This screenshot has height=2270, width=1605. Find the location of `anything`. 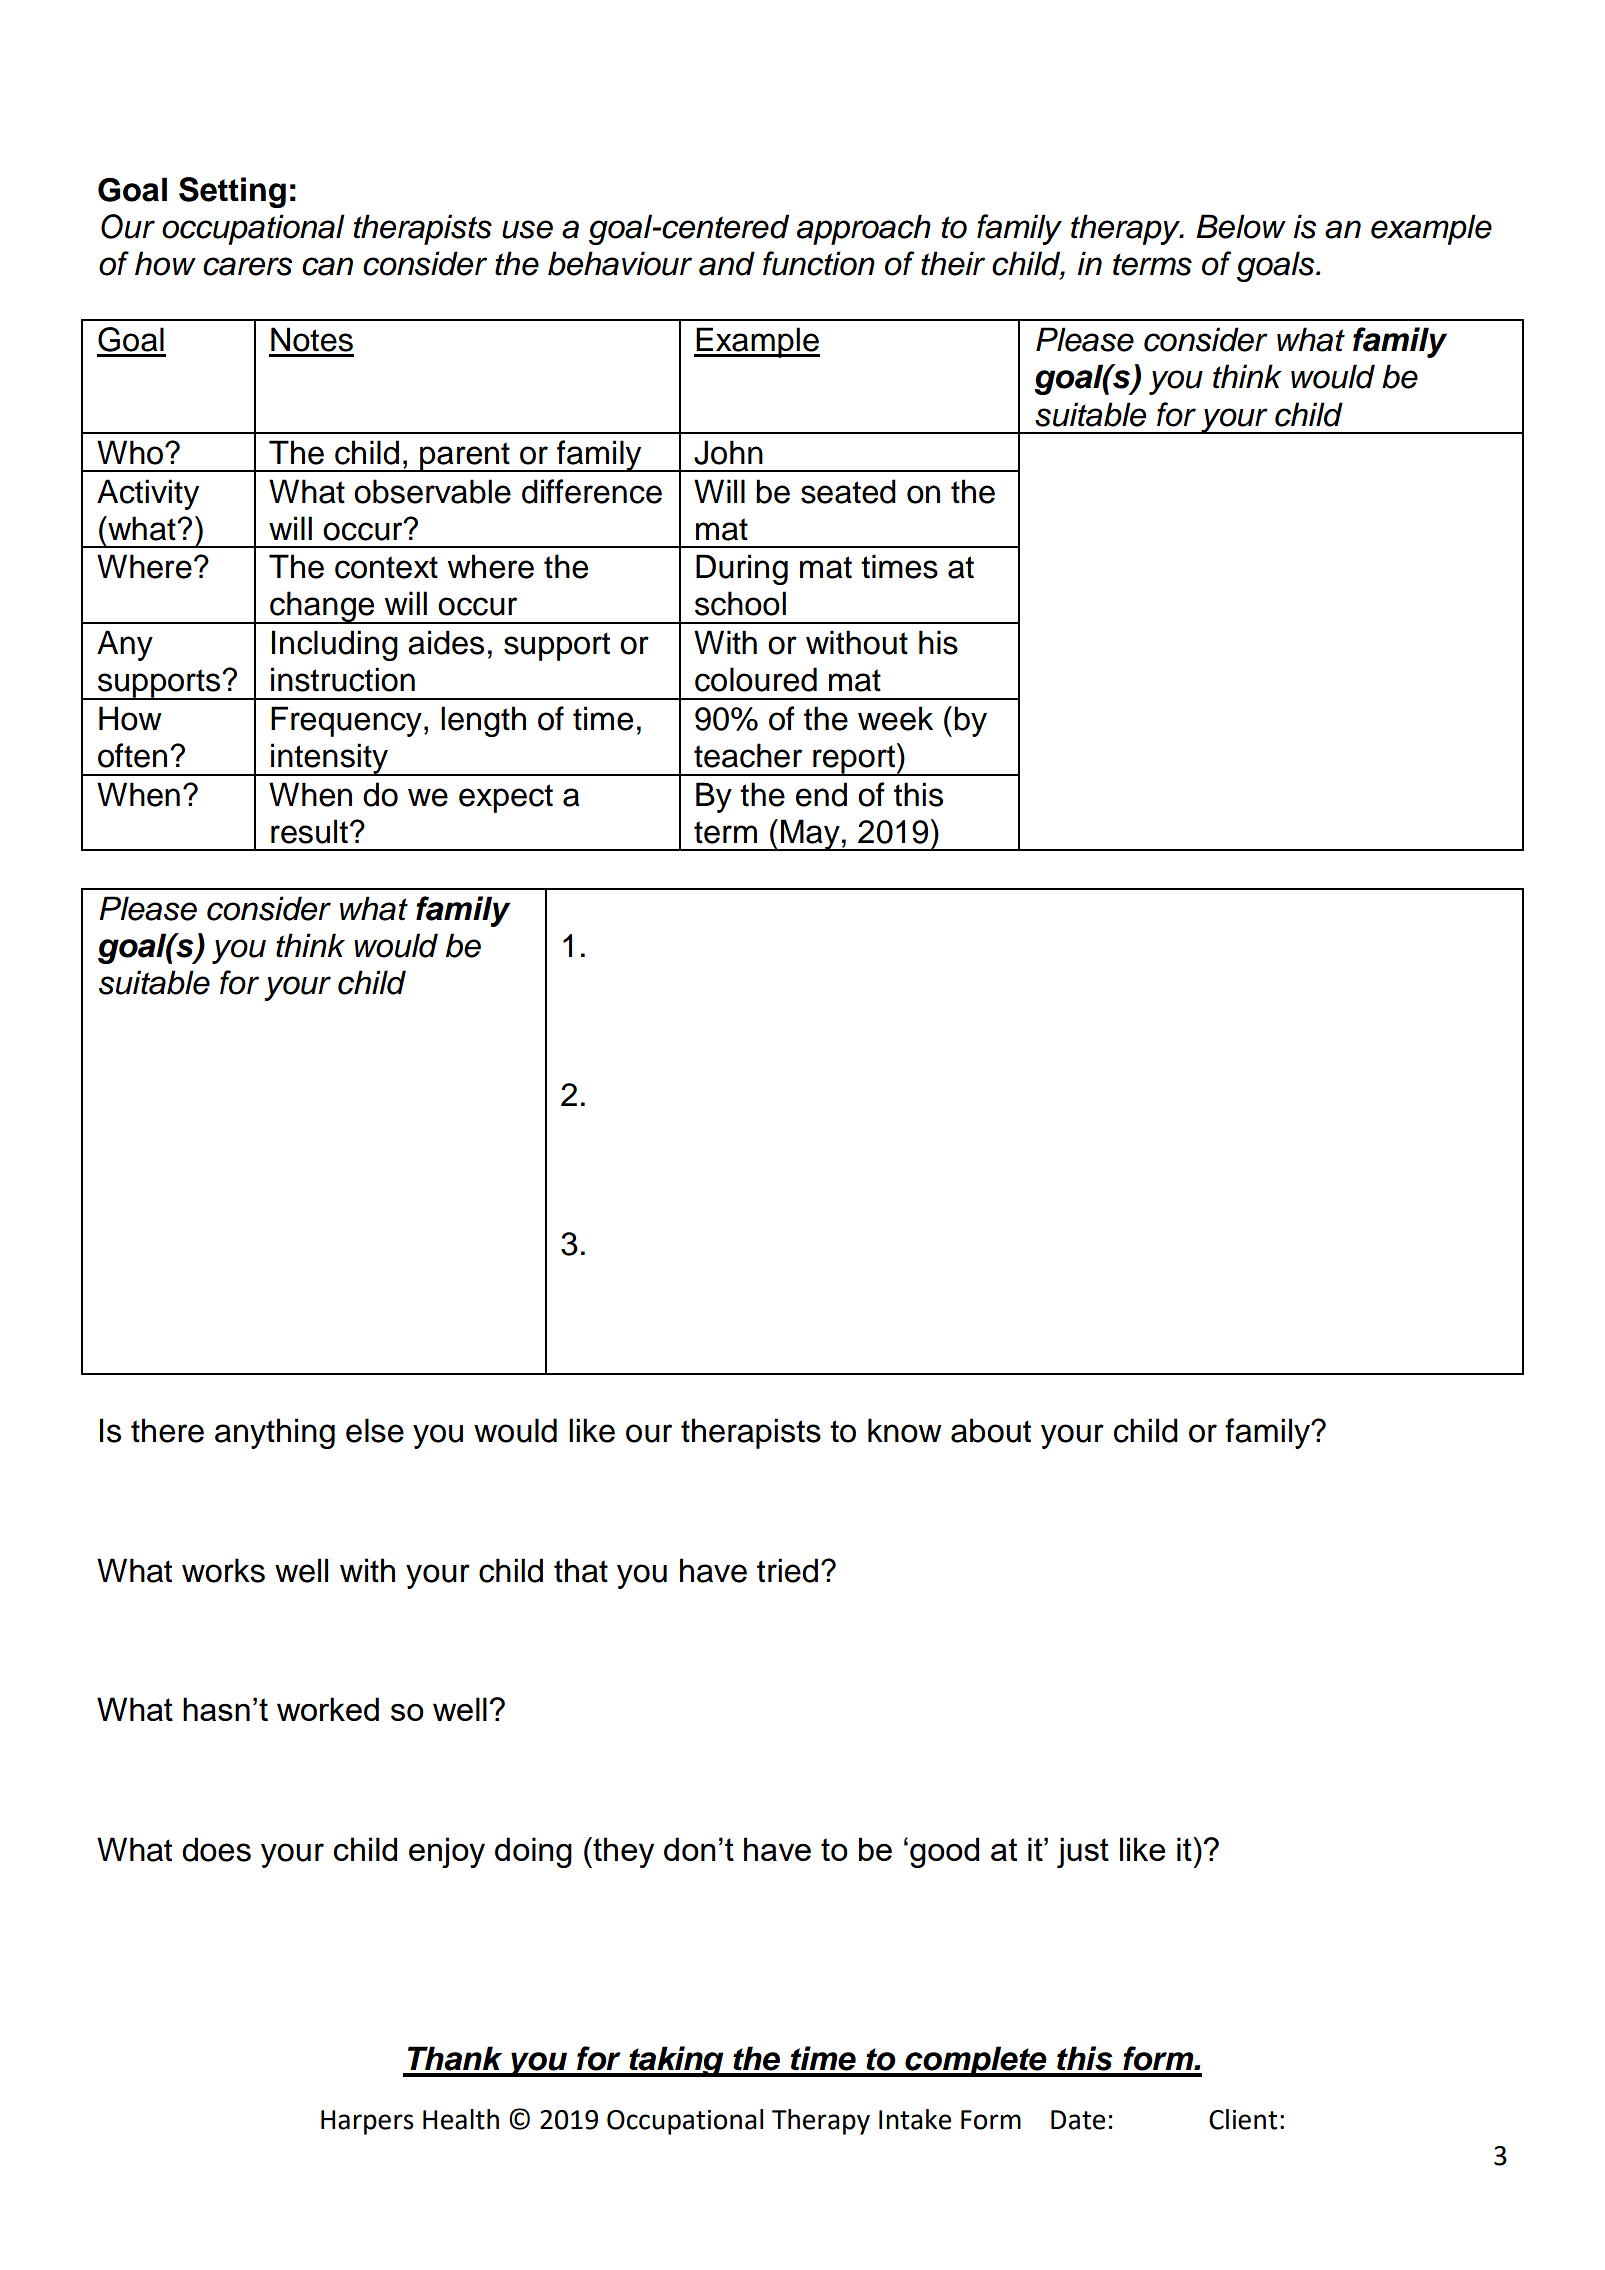

anything is located at coordinates (275, 1433).
